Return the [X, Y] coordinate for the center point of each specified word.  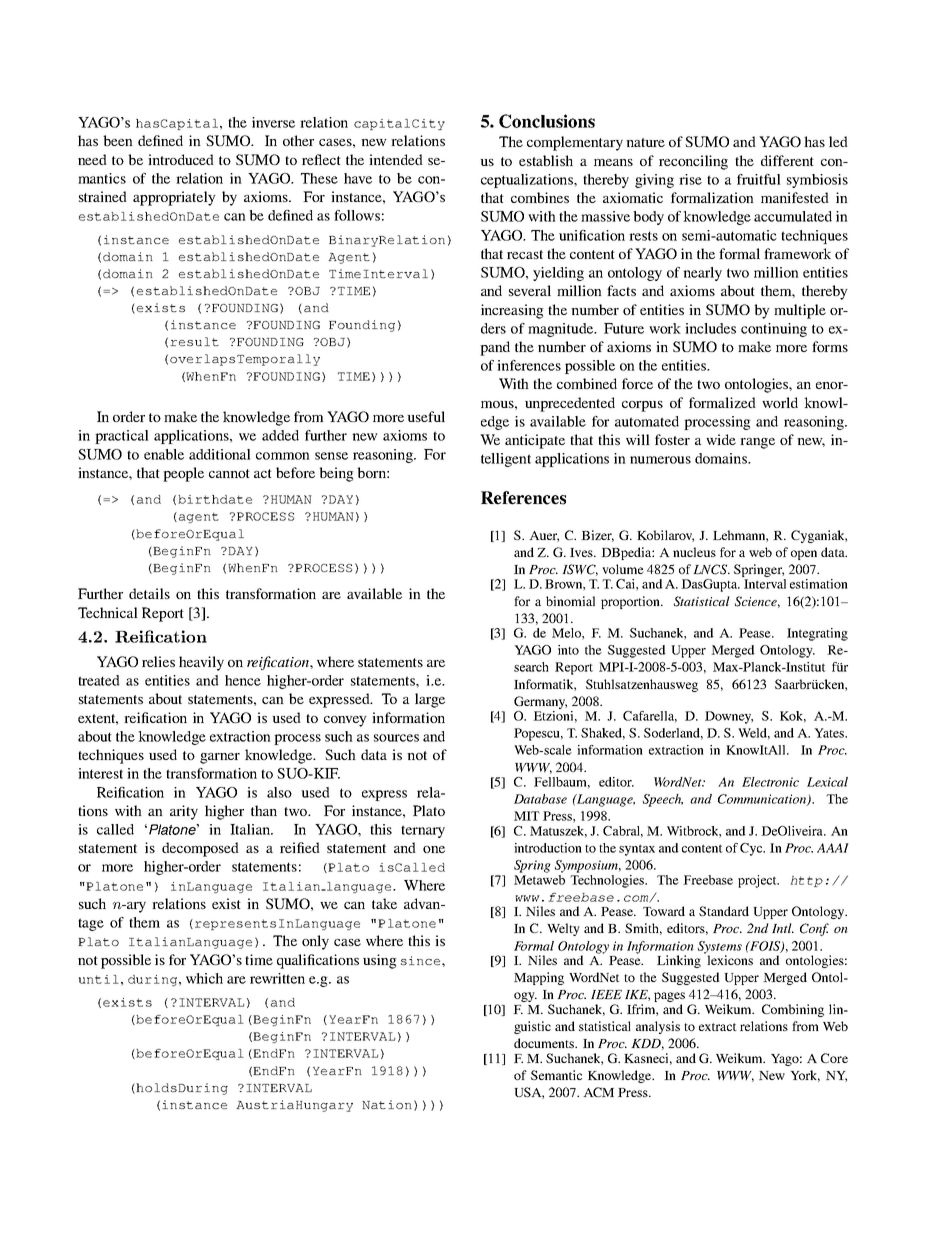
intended [396, 159]
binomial [570, 601]
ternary [423, 831]
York [805, 1076]
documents [545, 1043]
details [149, 593]
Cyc [752, 849]
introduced [181, 159]
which [204, 978]
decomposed [200, 849]
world [780, 402]
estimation [819, 584]
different [787, 160]
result [194, 341]
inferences [529, 365]
